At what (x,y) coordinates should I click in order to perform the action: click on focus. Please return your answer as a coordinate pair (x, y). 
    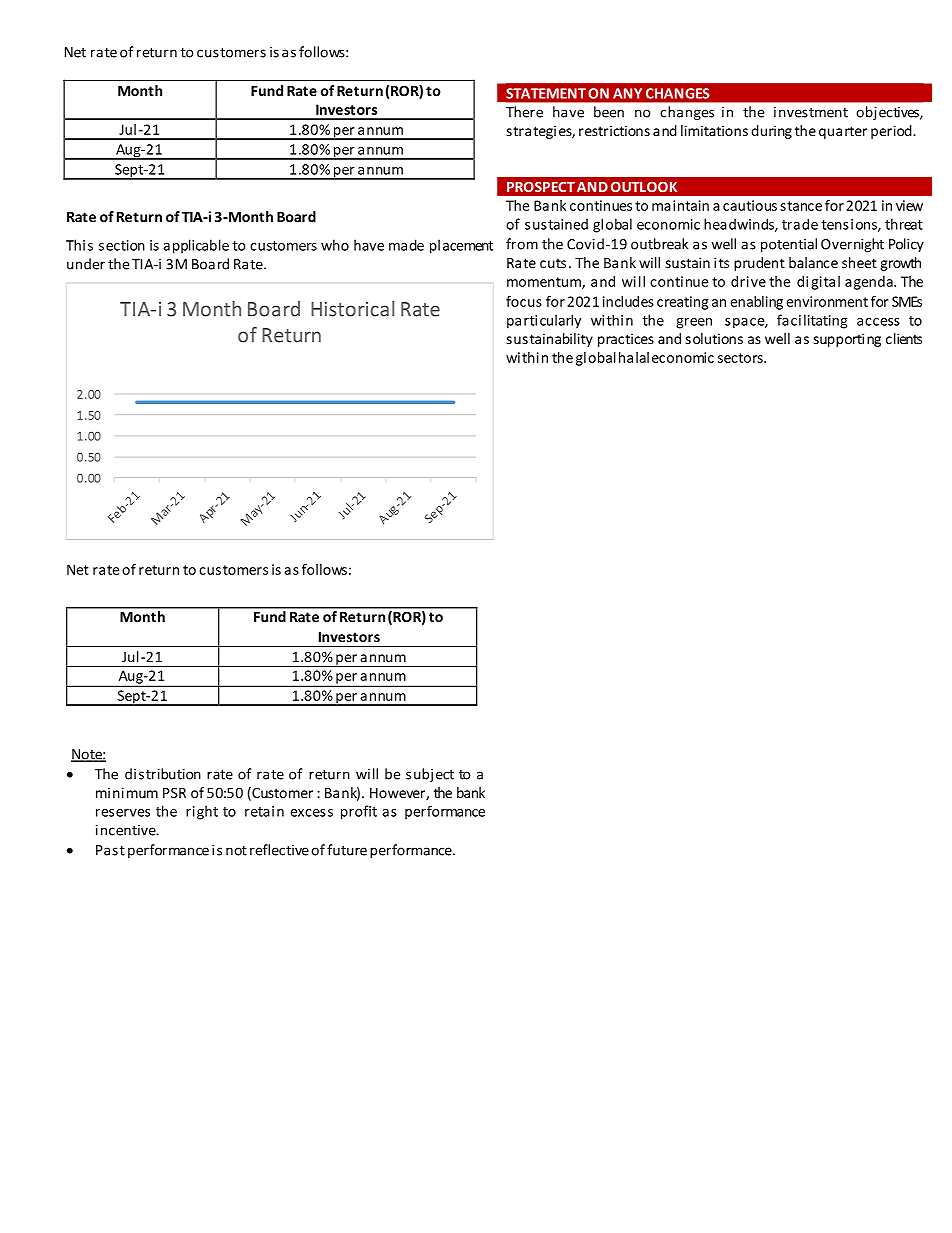
    Looking at the image, I should click on (524, 301).
